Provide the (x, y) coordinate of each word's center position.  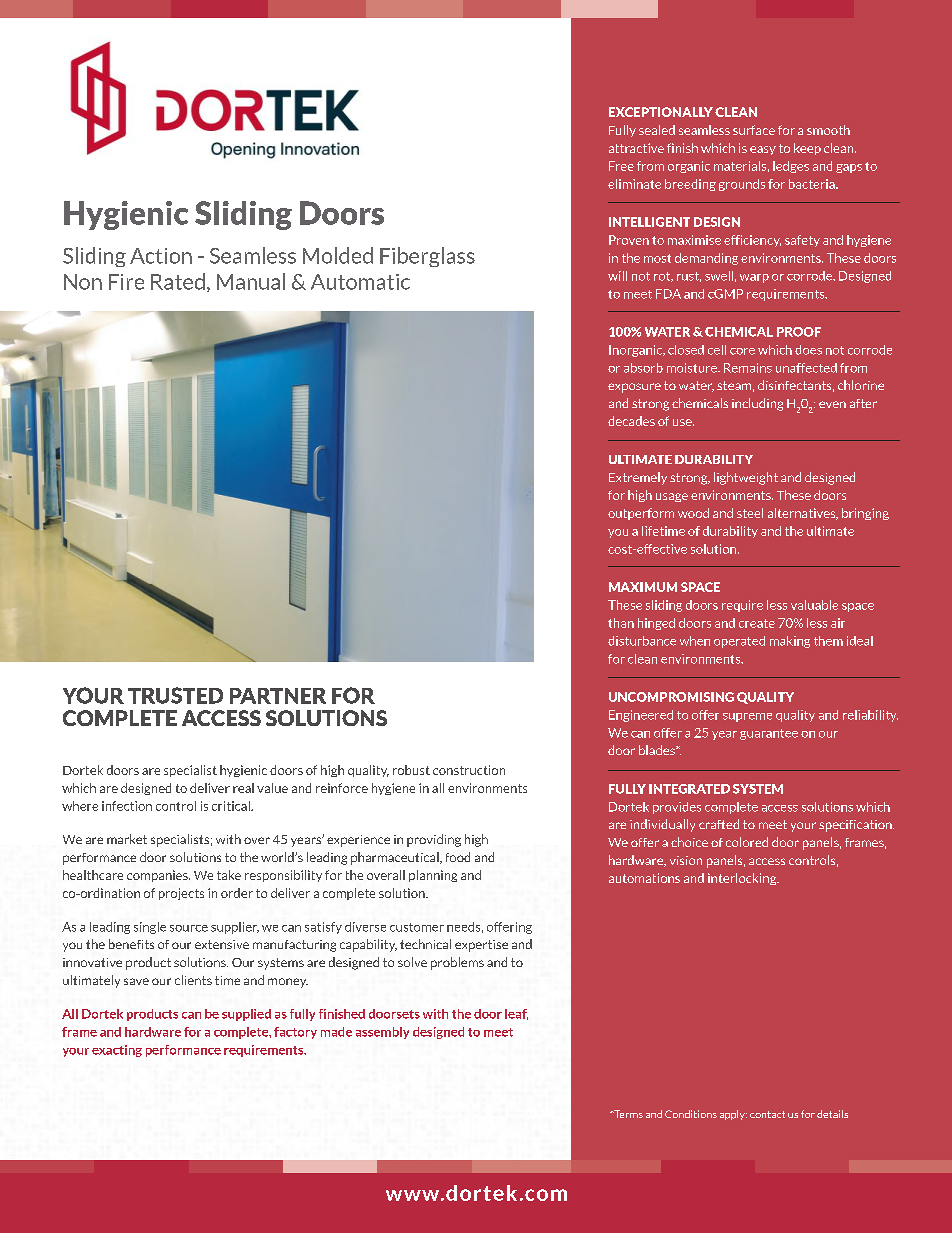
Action (161, 256)
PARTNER (278, 696)
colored (747, 842)
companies (158, 876)
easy (763, 150)
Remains (748, 368)
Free (621, 166)
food (458, 857)
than (621, 623)
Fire (126, 282)
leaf (516, 1014)
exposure (634, 388)
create (757, 623)
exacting (117, 1051)
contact (767, 1114)
